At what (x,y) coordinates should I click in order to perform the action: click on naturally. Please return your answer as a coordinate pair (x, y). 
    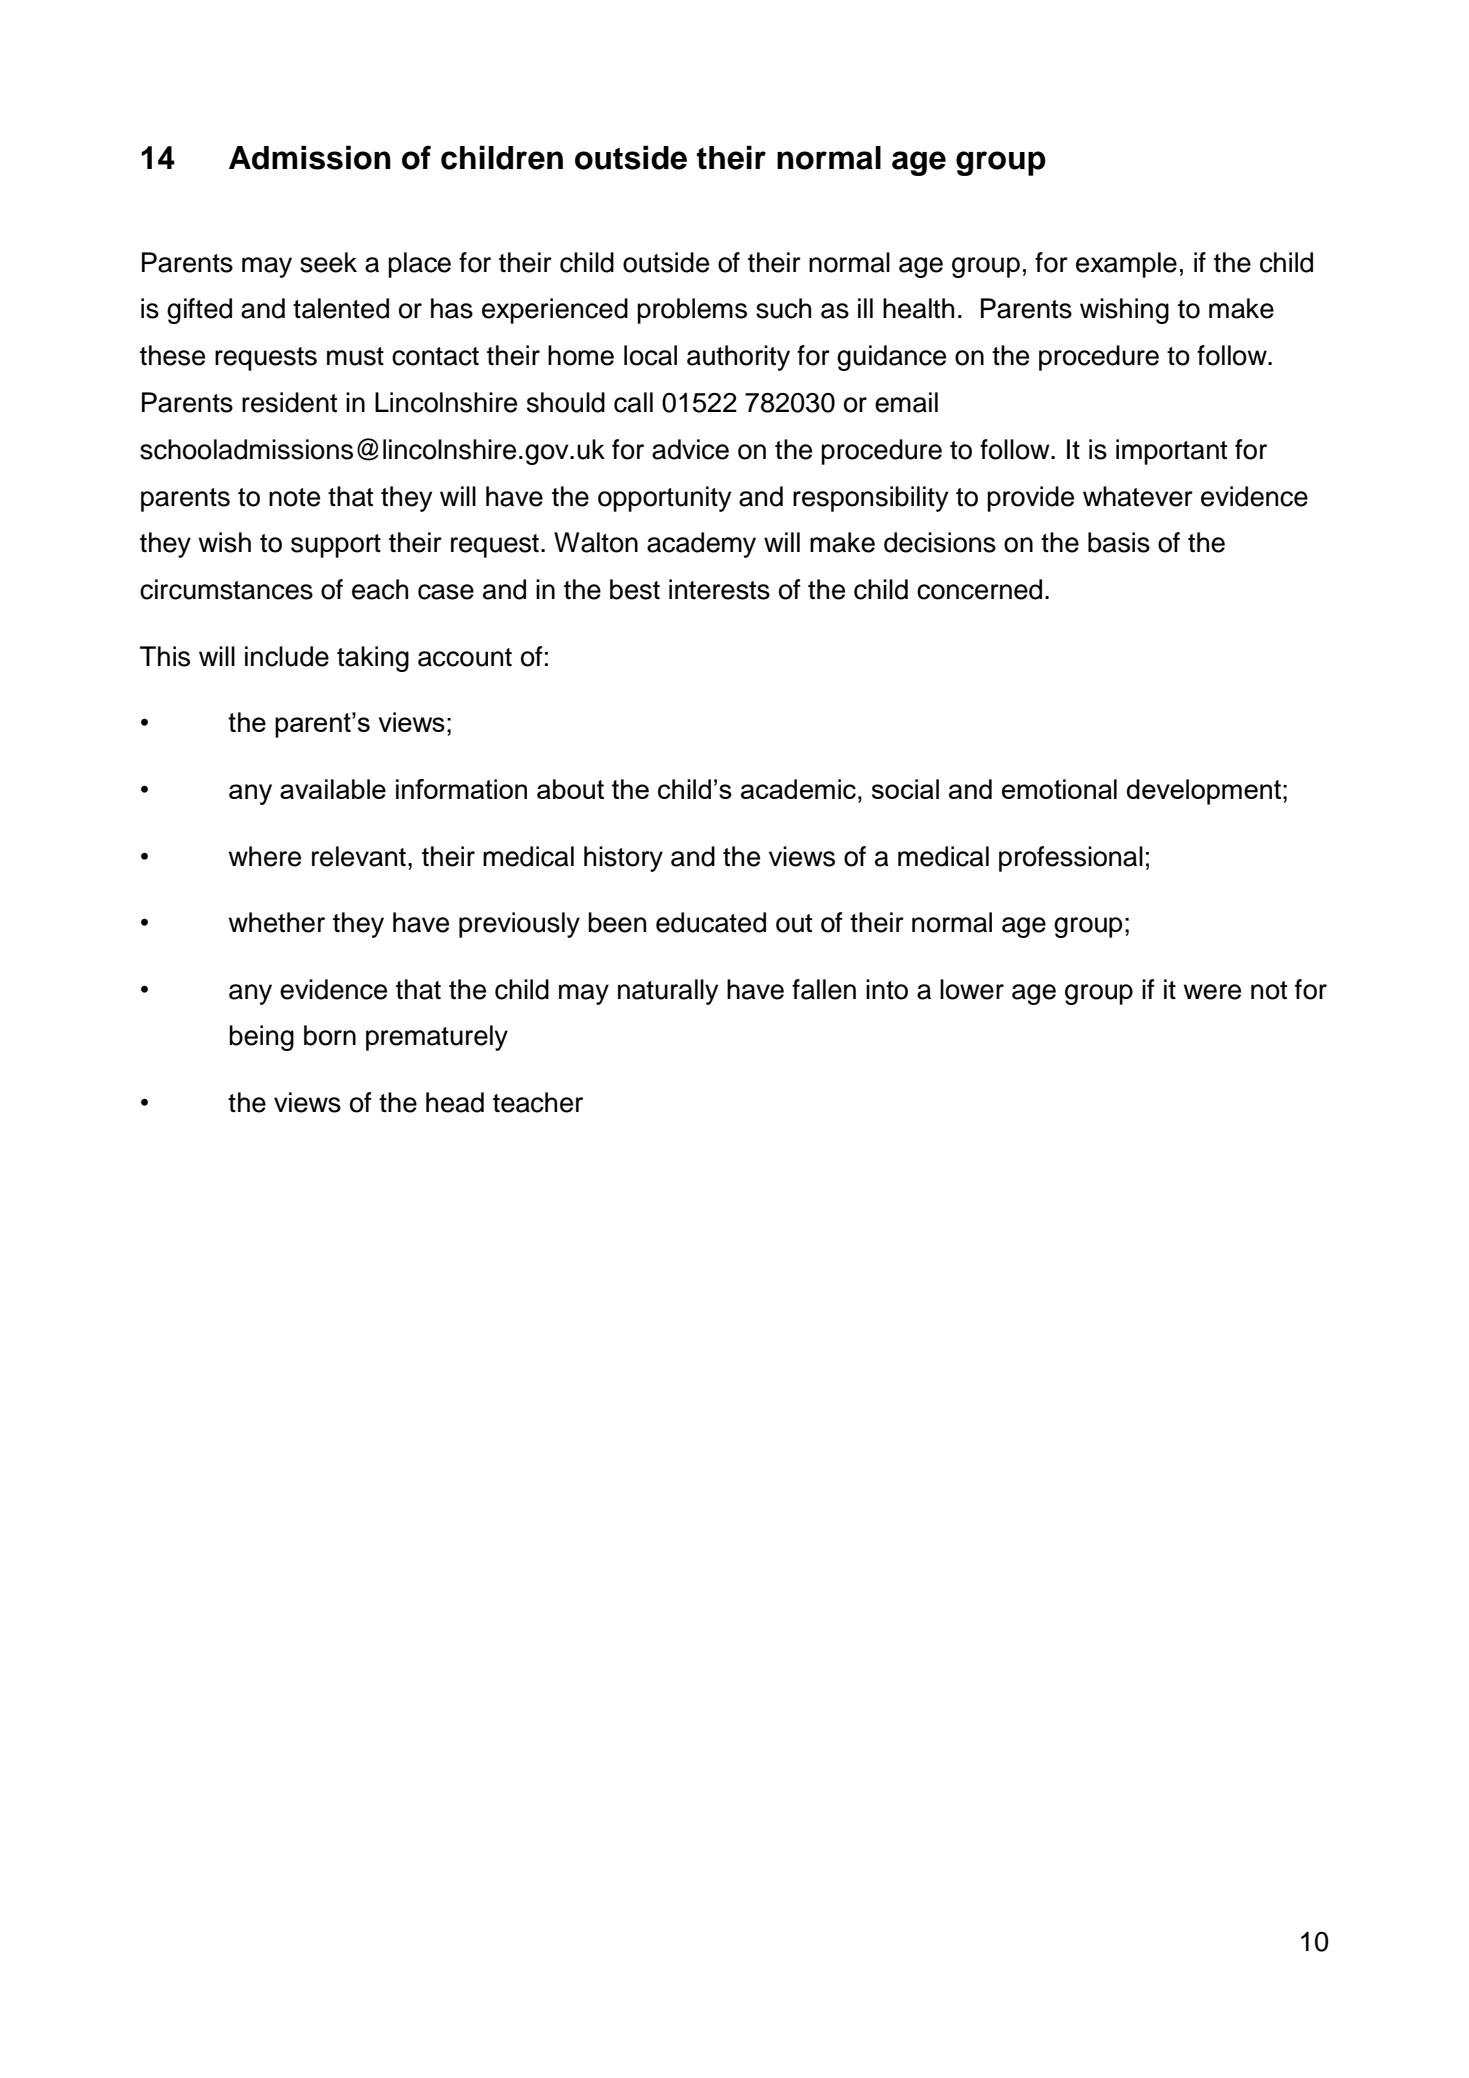
    Looking at the image, I should click on (668, 992).
